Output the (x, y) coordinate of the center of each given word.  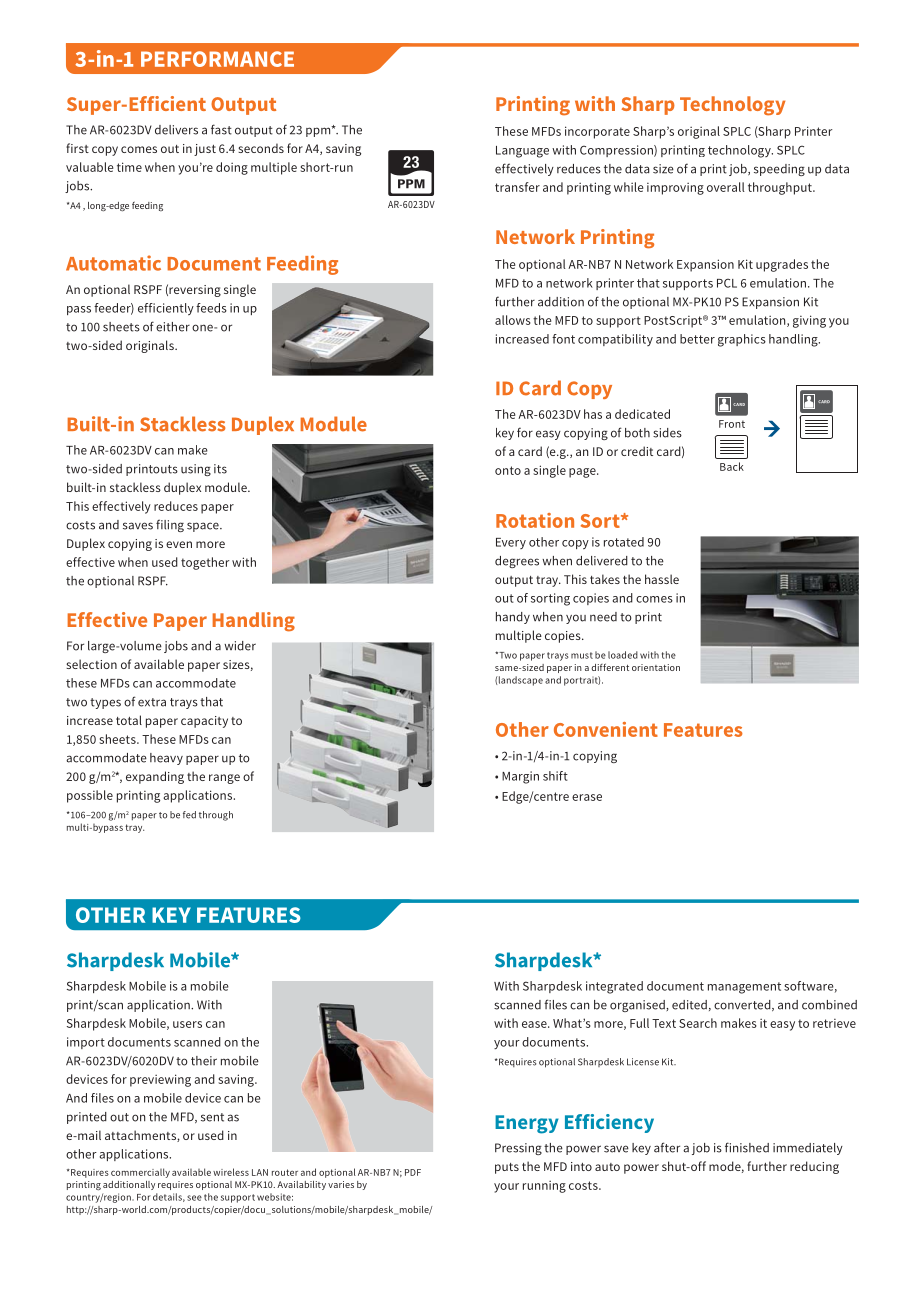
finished (747, 1147)
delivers (176, 130)
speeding (779, 170)
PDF (413, 1172)
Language (522, 152)
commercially (140, 1173)
